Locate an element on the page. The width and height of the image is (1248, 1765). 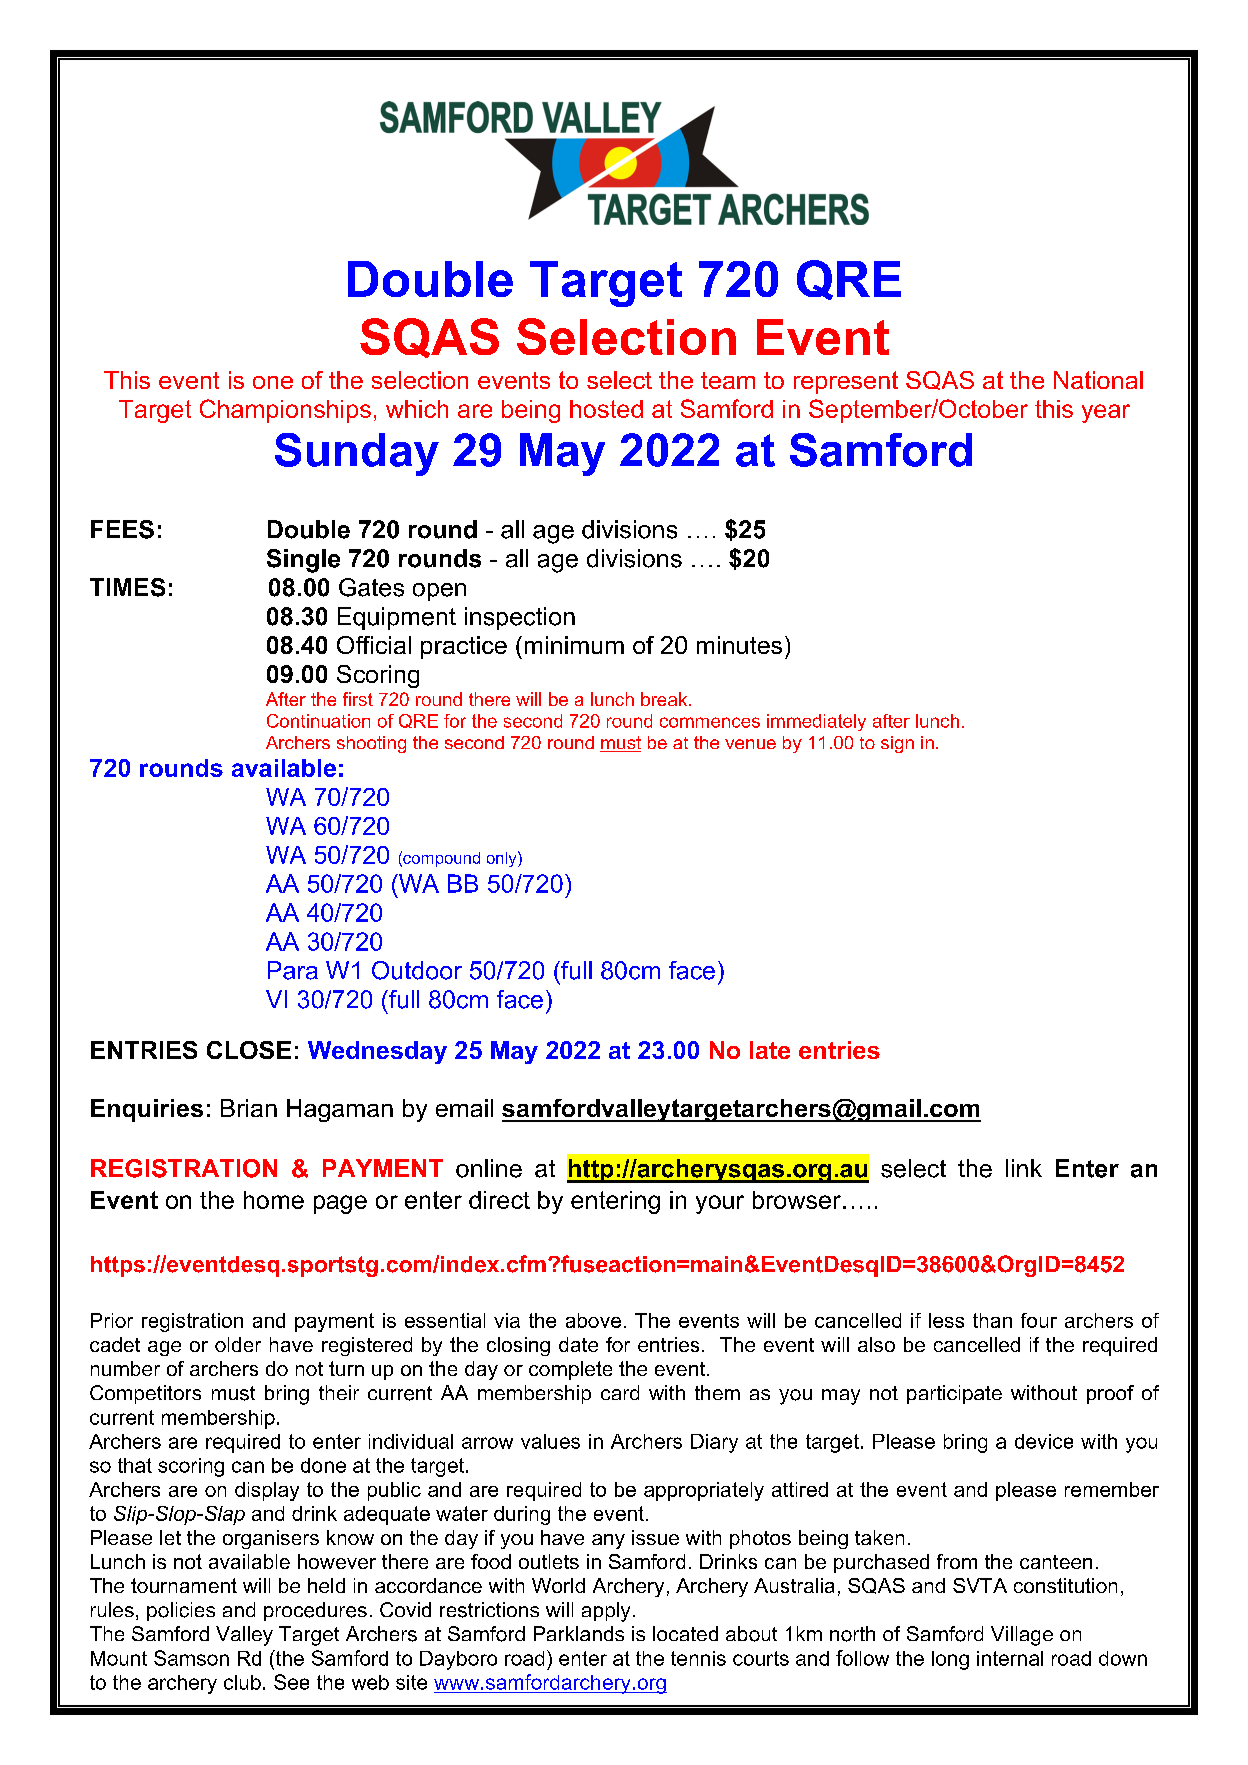
Championships is located at coordinates (285, 411).
